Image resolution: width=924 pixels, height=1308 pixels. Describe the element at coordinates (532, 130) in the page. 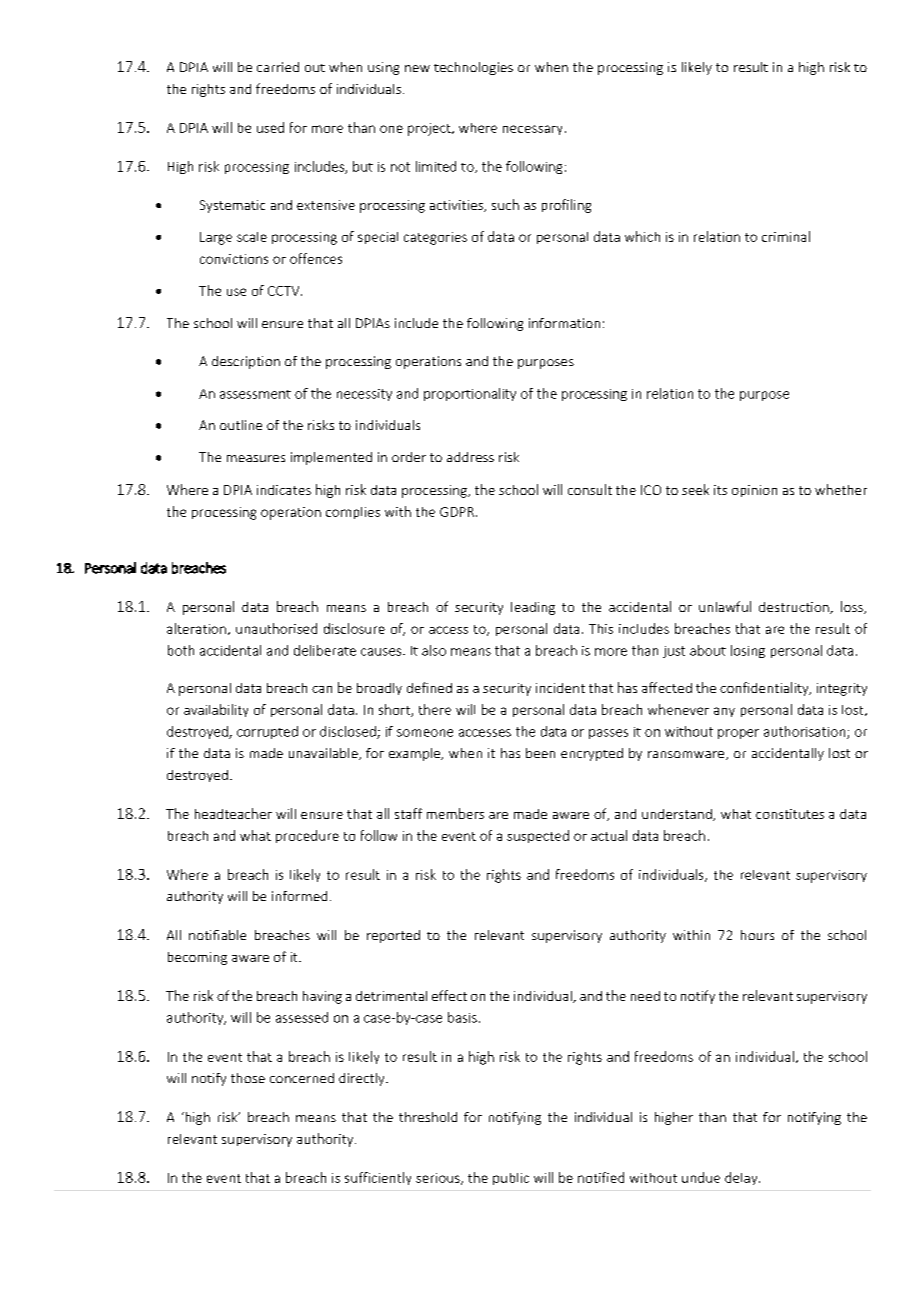

I see `necessary` at that location.
